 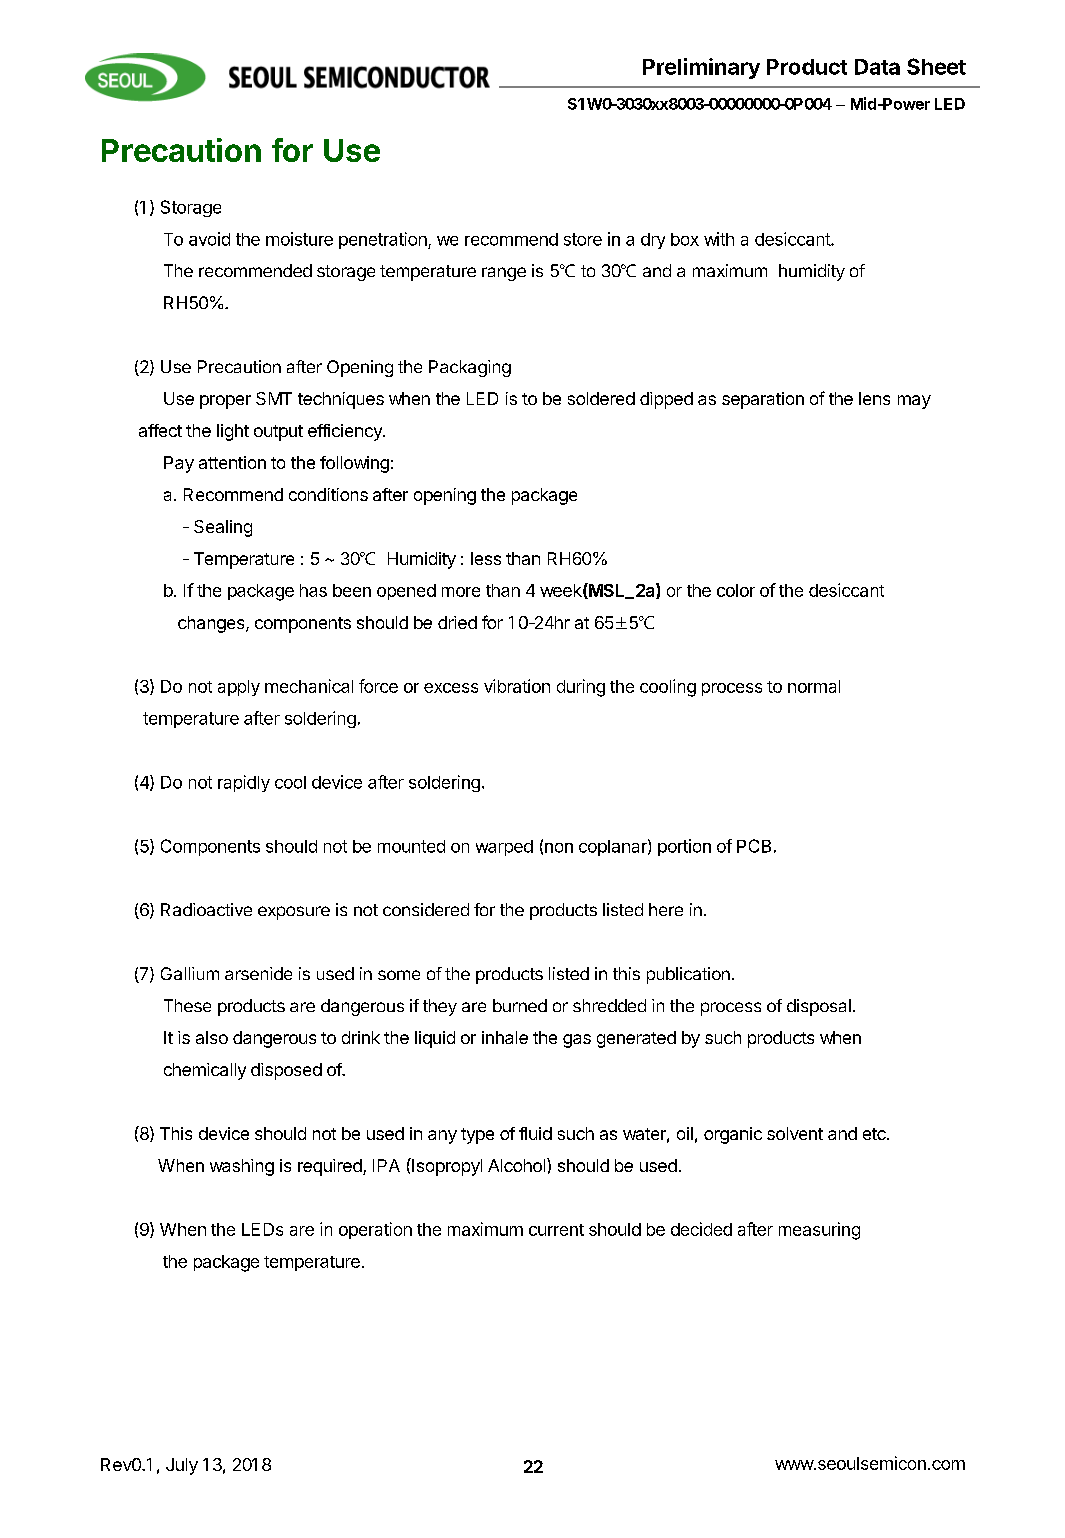 What do you see at coordinates (877, 67) in the screenshot?
I see `Data` at bounding box center [877, 67].
